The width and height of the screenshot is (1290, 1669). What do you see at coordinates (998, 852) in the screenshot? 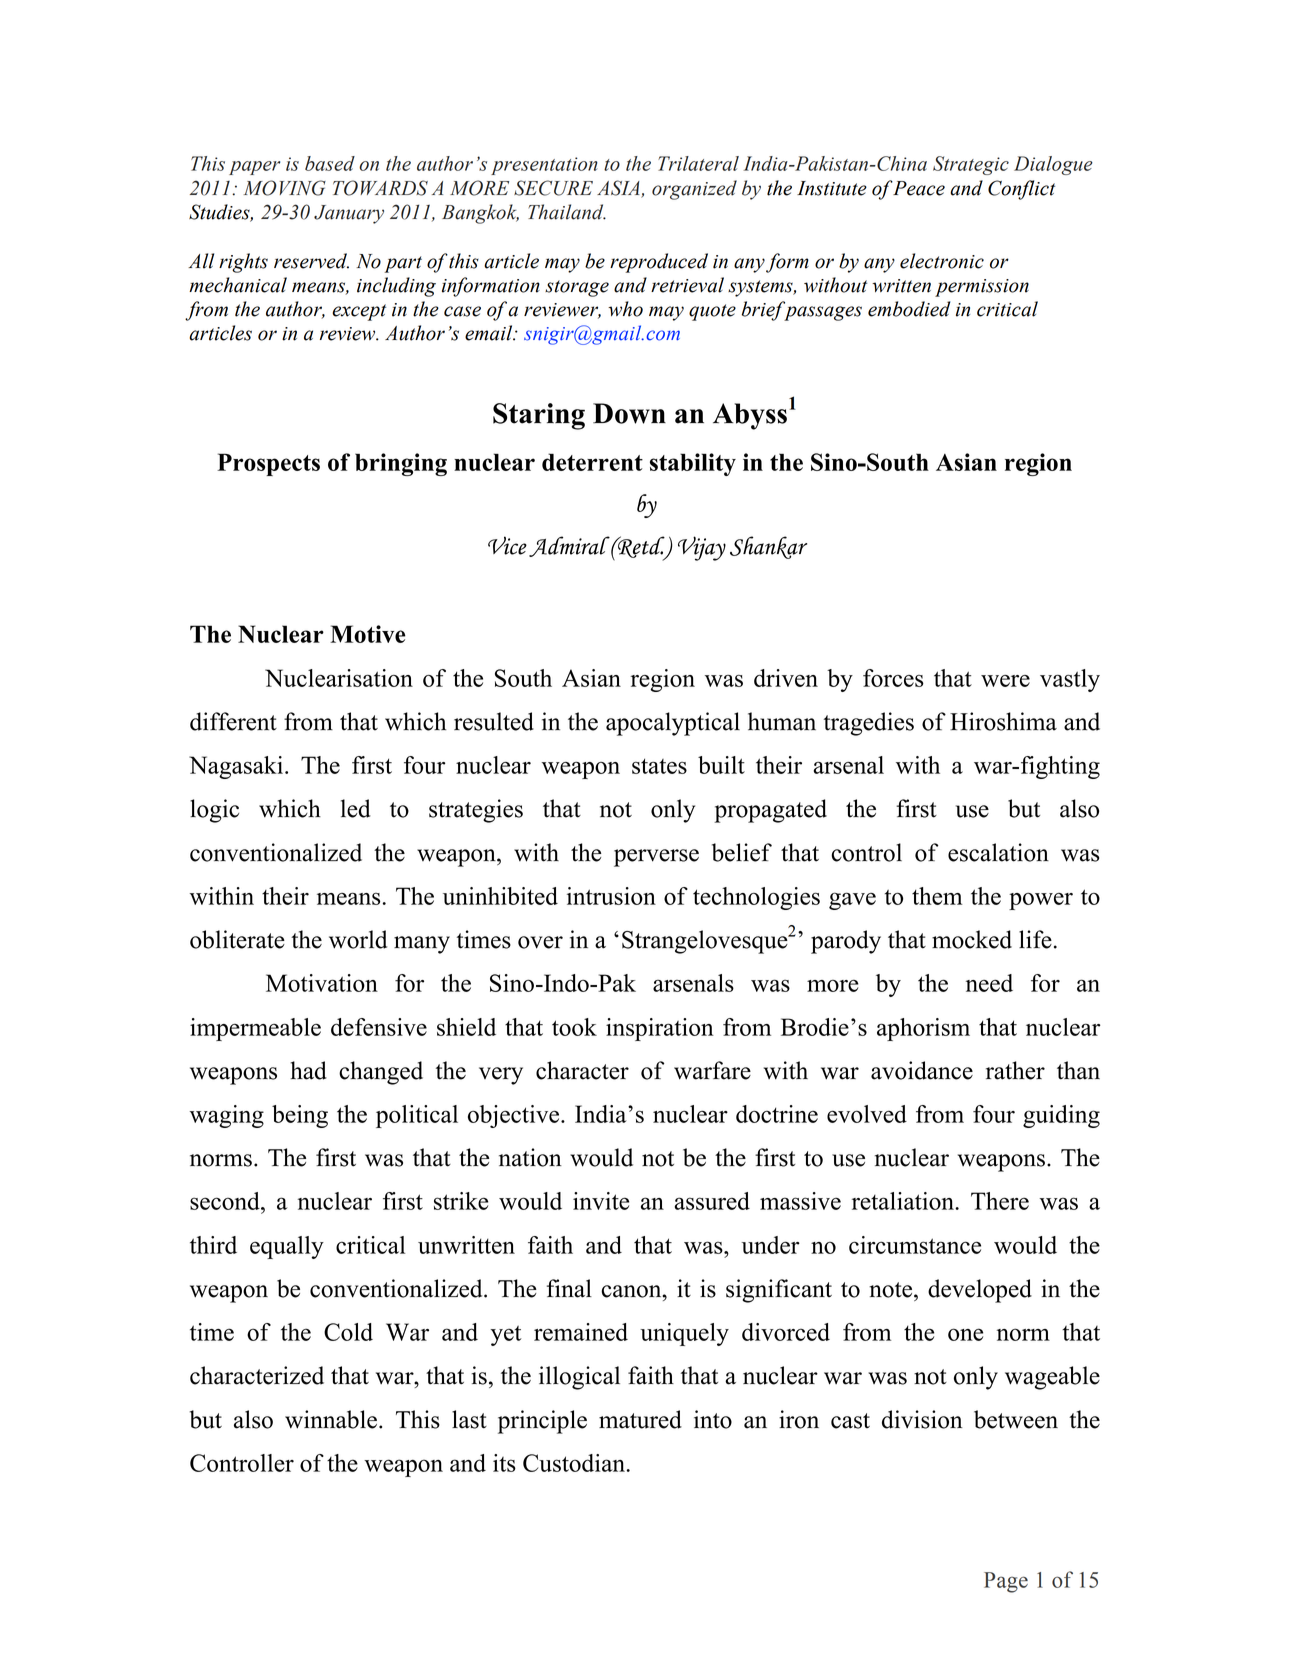
I see `escalation` at bounding box center [998, 852].
